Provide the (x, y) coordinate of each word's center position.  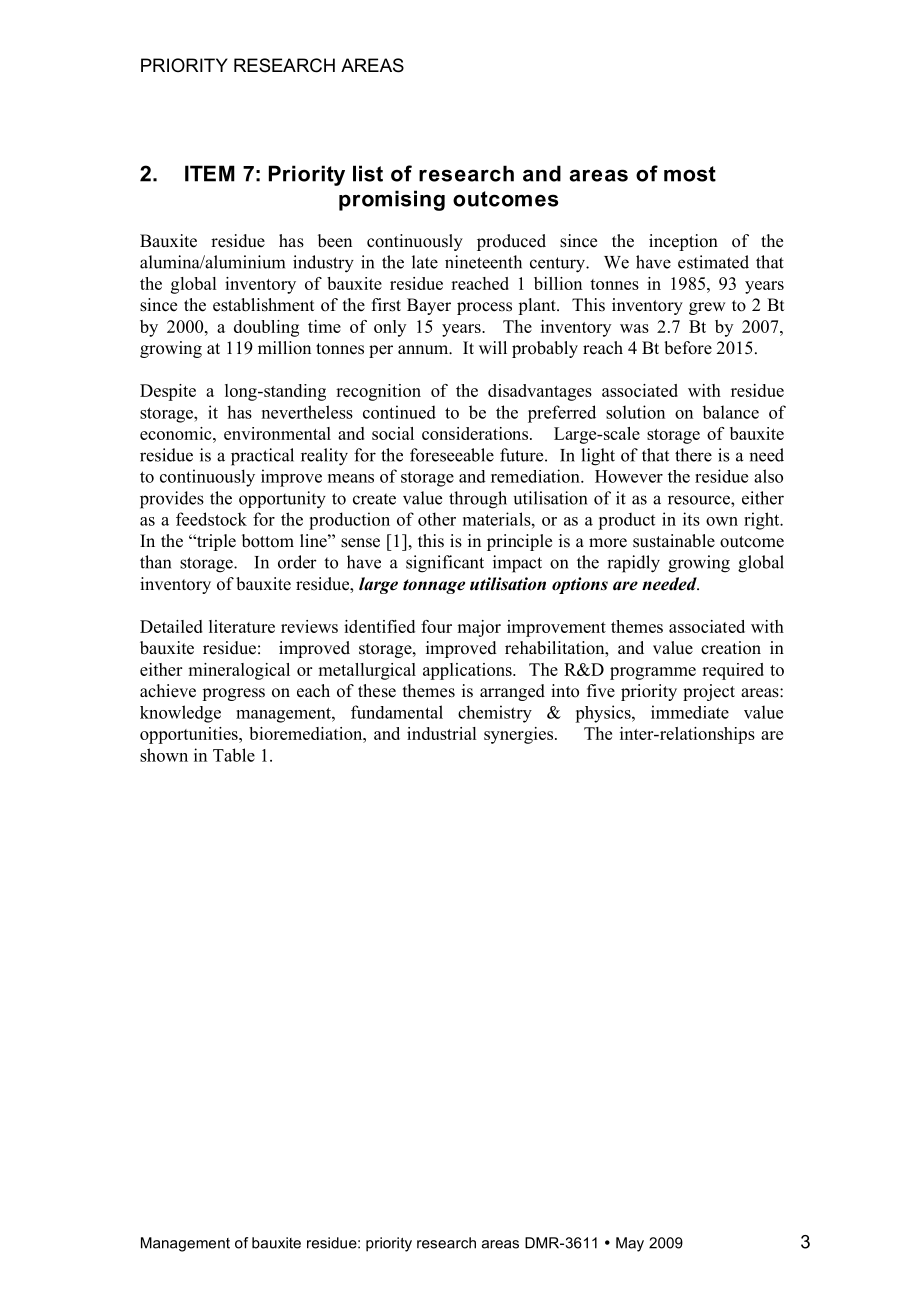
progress (233, 694)
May (630, 1244)
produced (511, 242)
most (690, 174)
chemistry (495, 714)
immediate (690, 712)
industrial (441, 733)
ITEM (210, 173)
